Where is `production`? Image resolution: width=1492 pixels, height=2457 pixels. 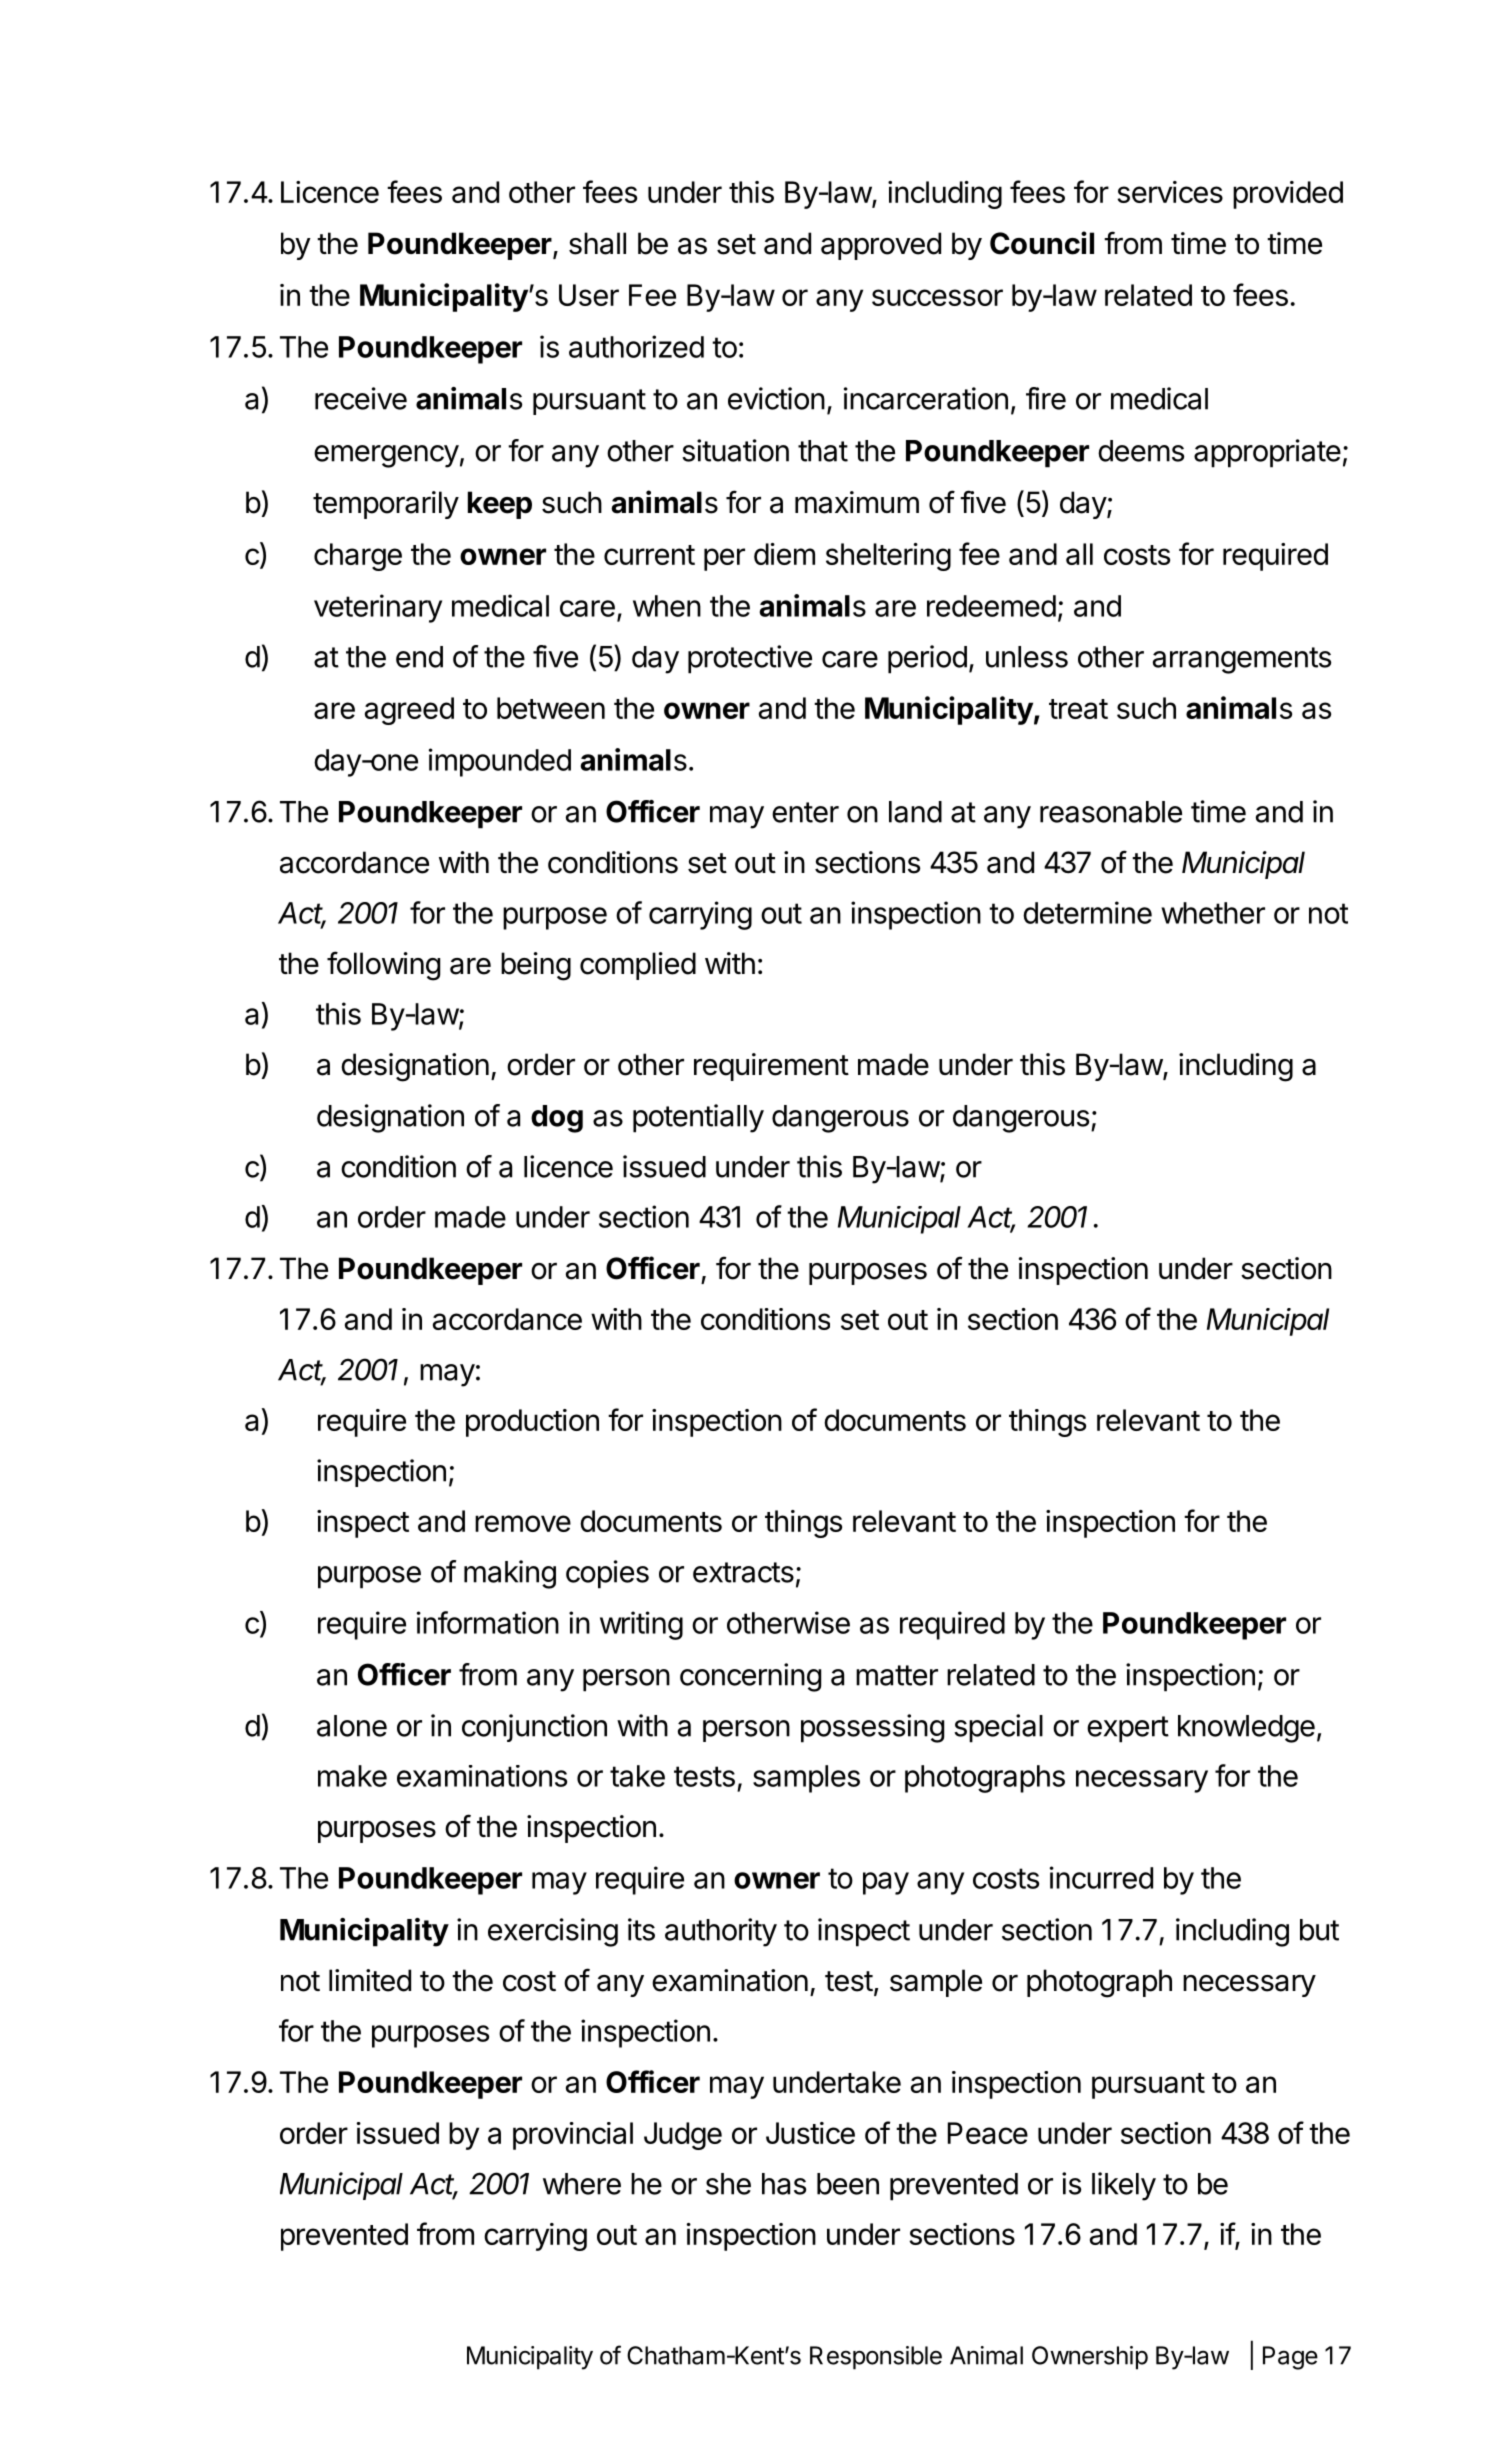 production is located at coordinates (532, 1423).
